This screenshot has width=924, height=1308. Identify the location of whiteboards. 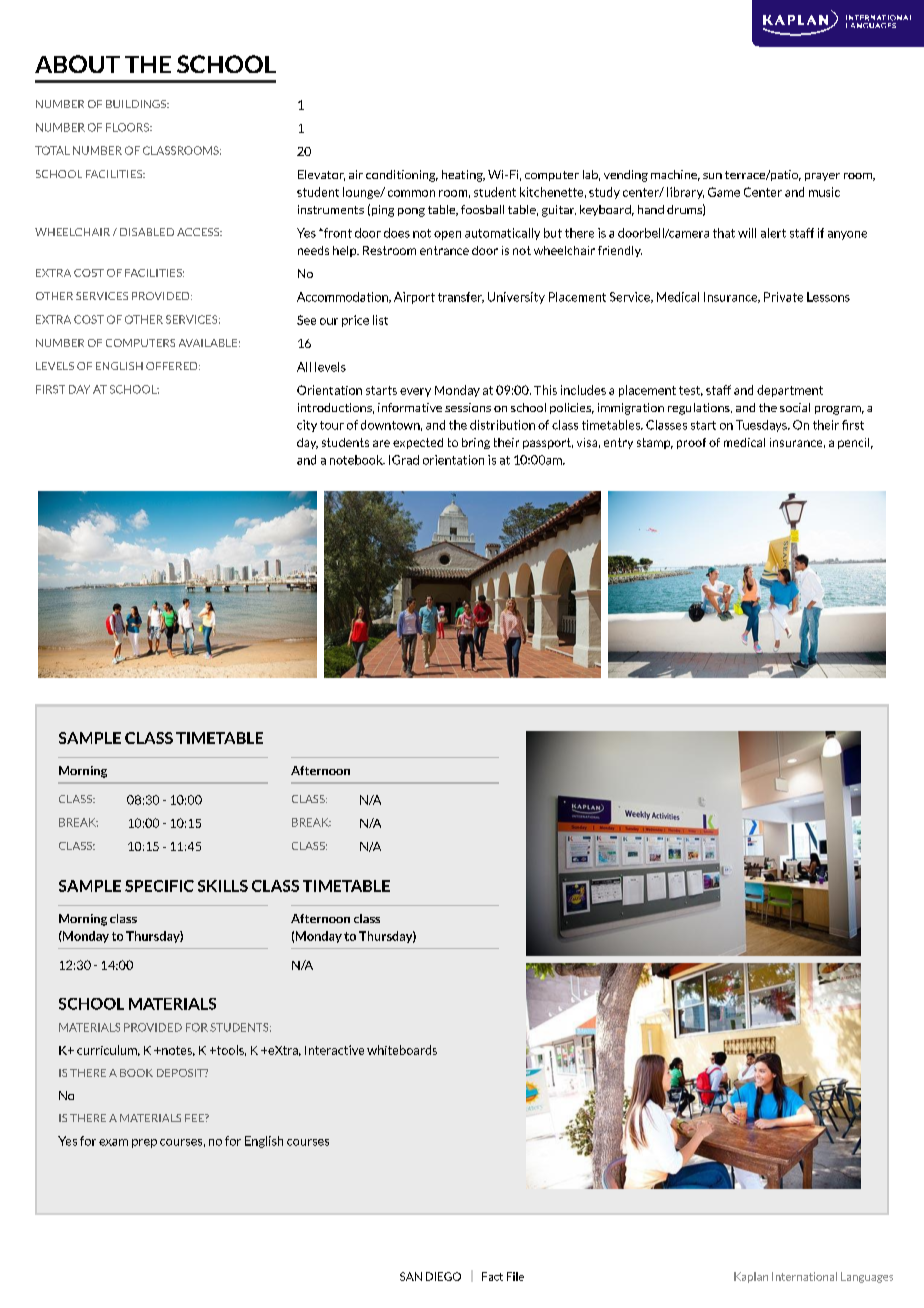
(402, 1050).
